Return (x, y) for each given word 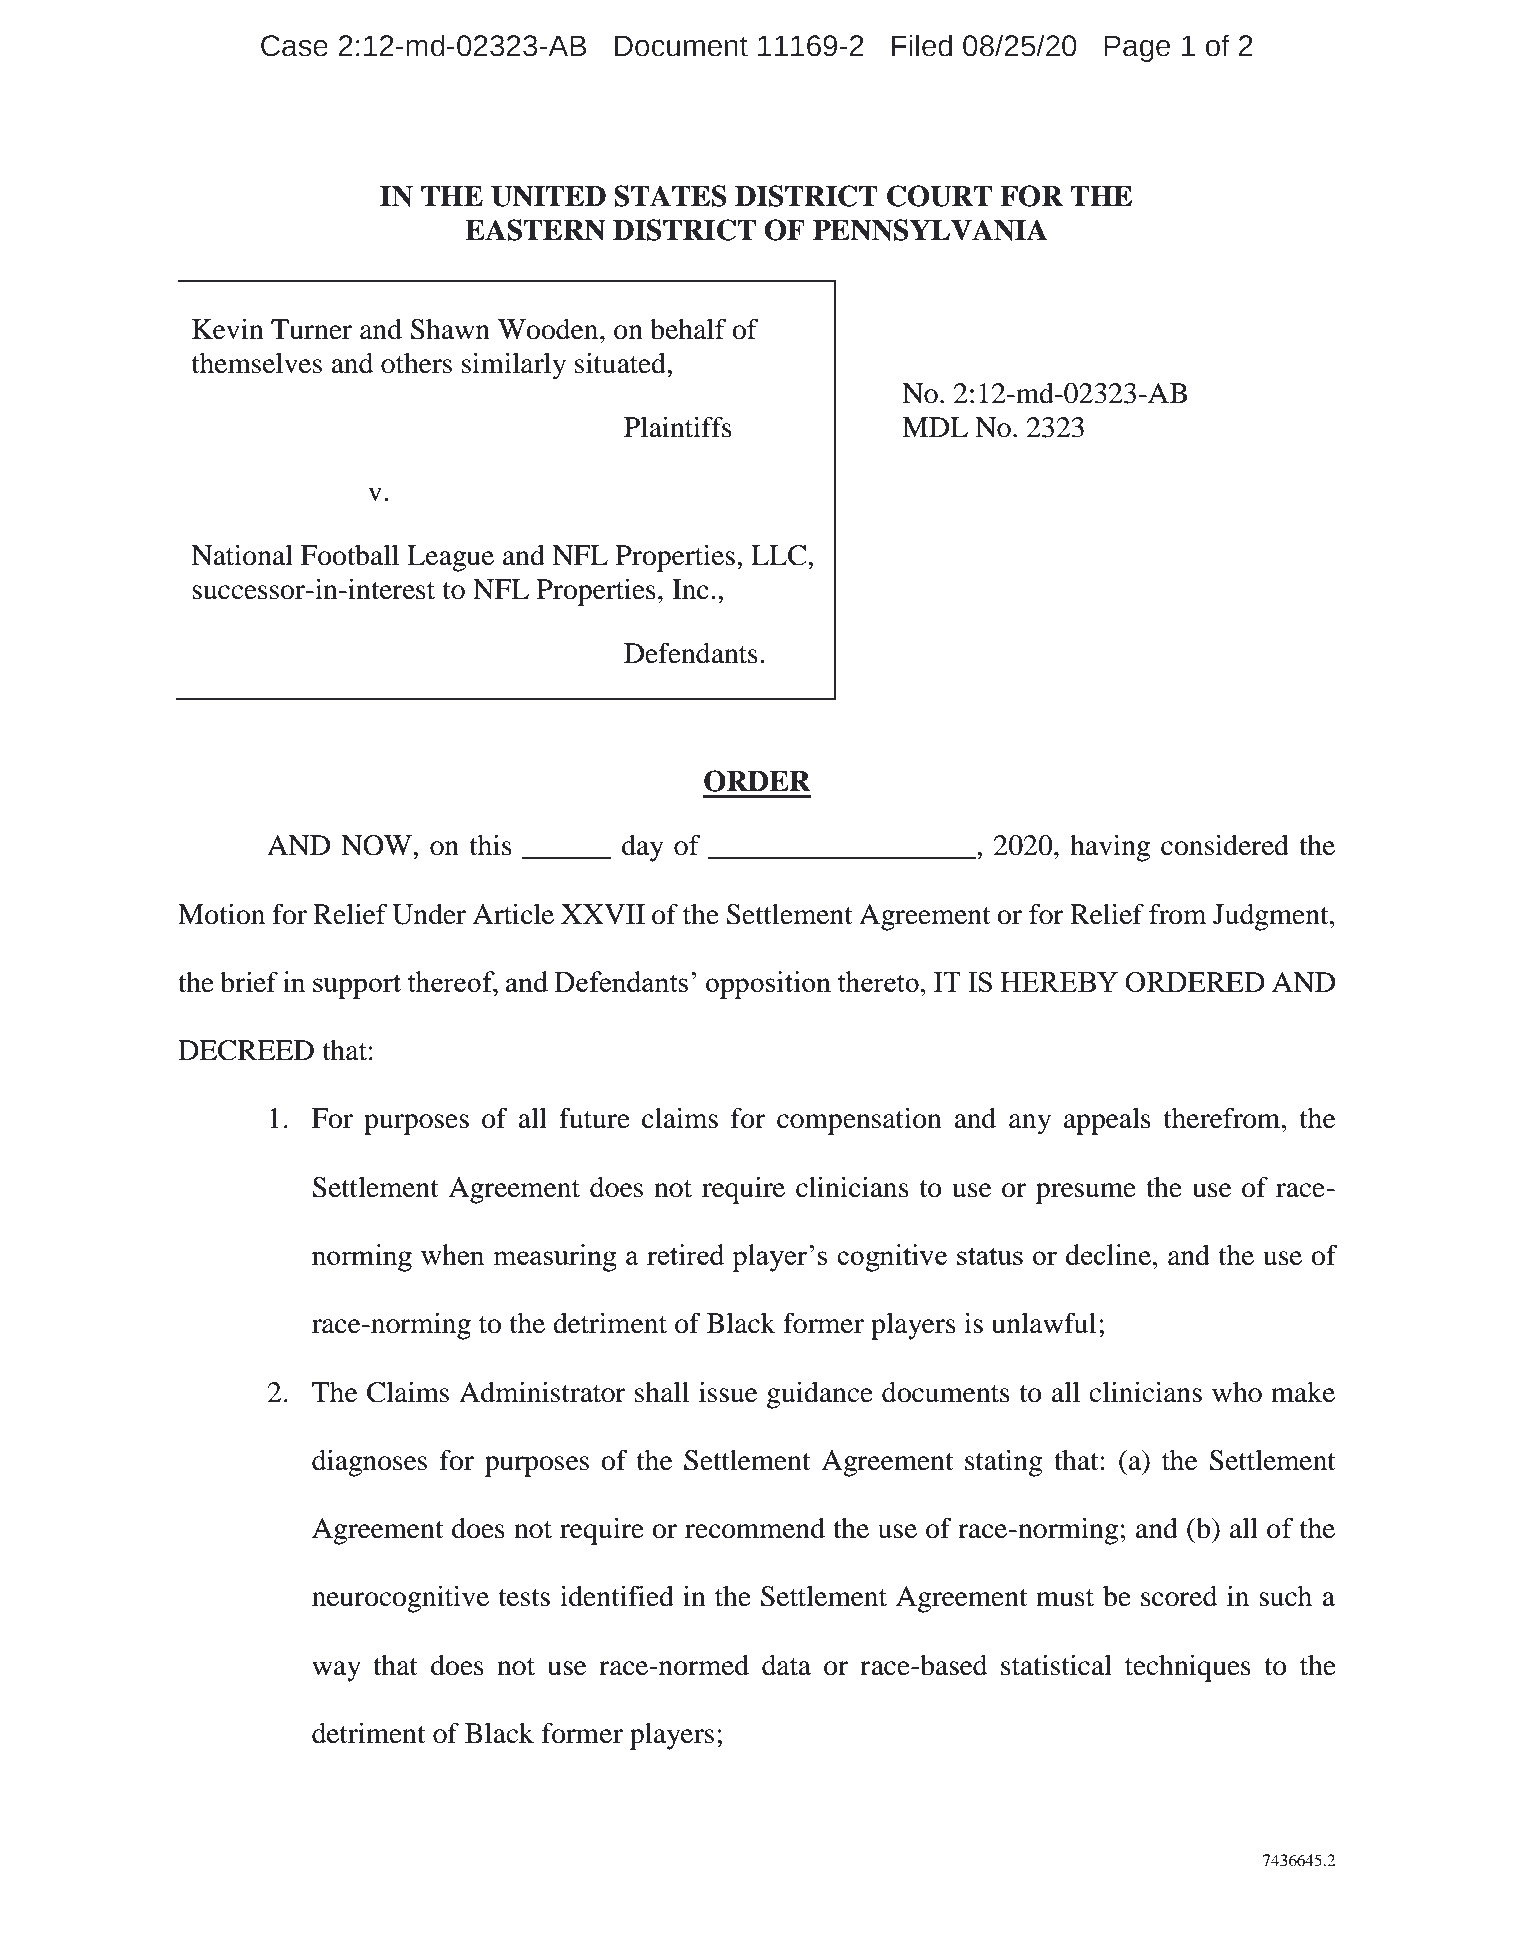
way (336, 1671)
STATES (670, 196)
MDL (935, 427)
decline (1108, 1255)
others (416, 363)
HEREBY (1059, 982)
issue (728, 1392)
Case (294, 46)
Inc (690, 589)
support (357, 986)
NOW (377, 845)
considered (1225, 845)
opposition (768, 985)
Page (1137, 48)
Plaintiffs (678, 427)
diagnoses (369, 1463)
